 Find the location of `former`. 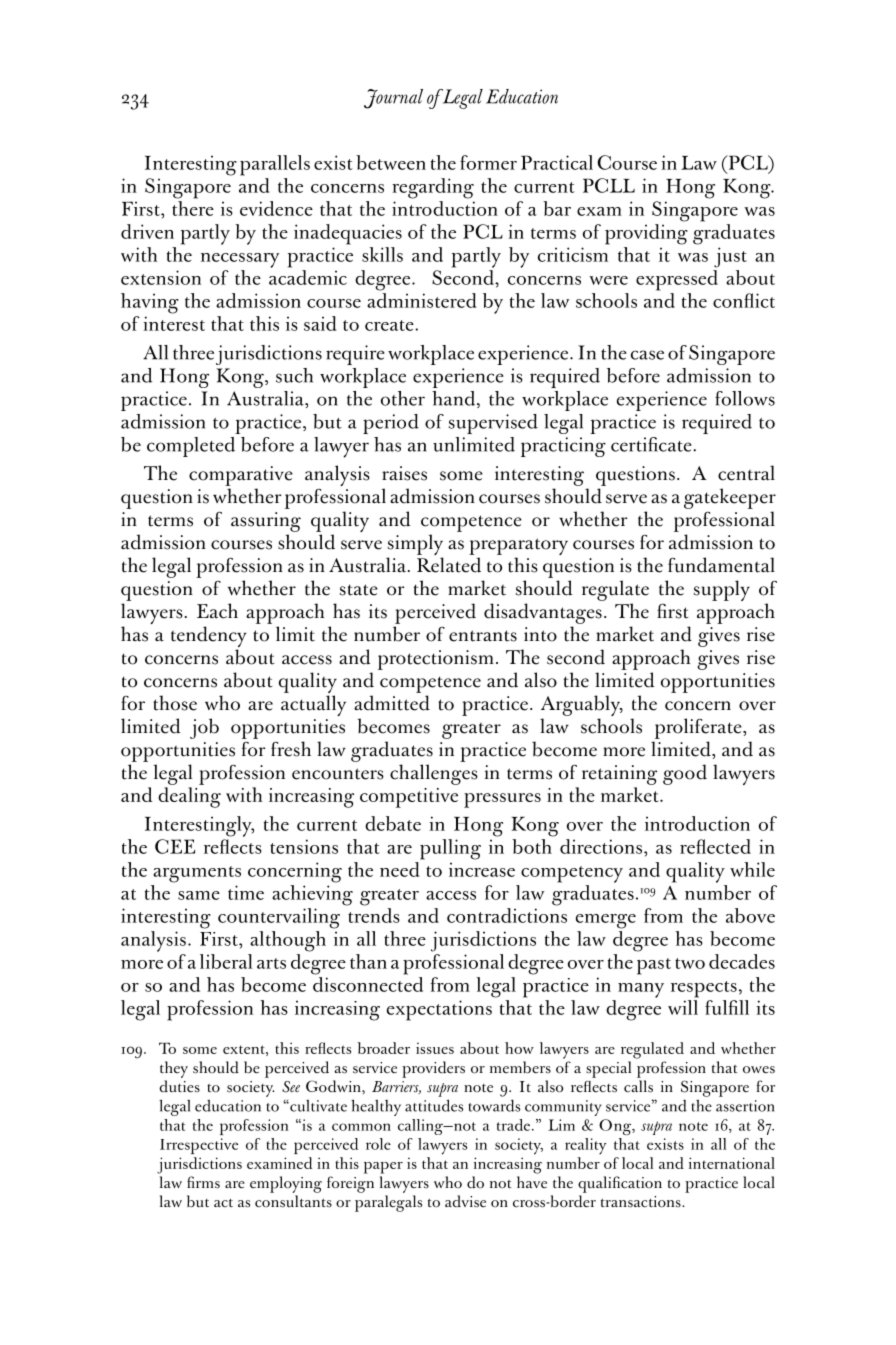

former is located at coordinates (488, 162).
